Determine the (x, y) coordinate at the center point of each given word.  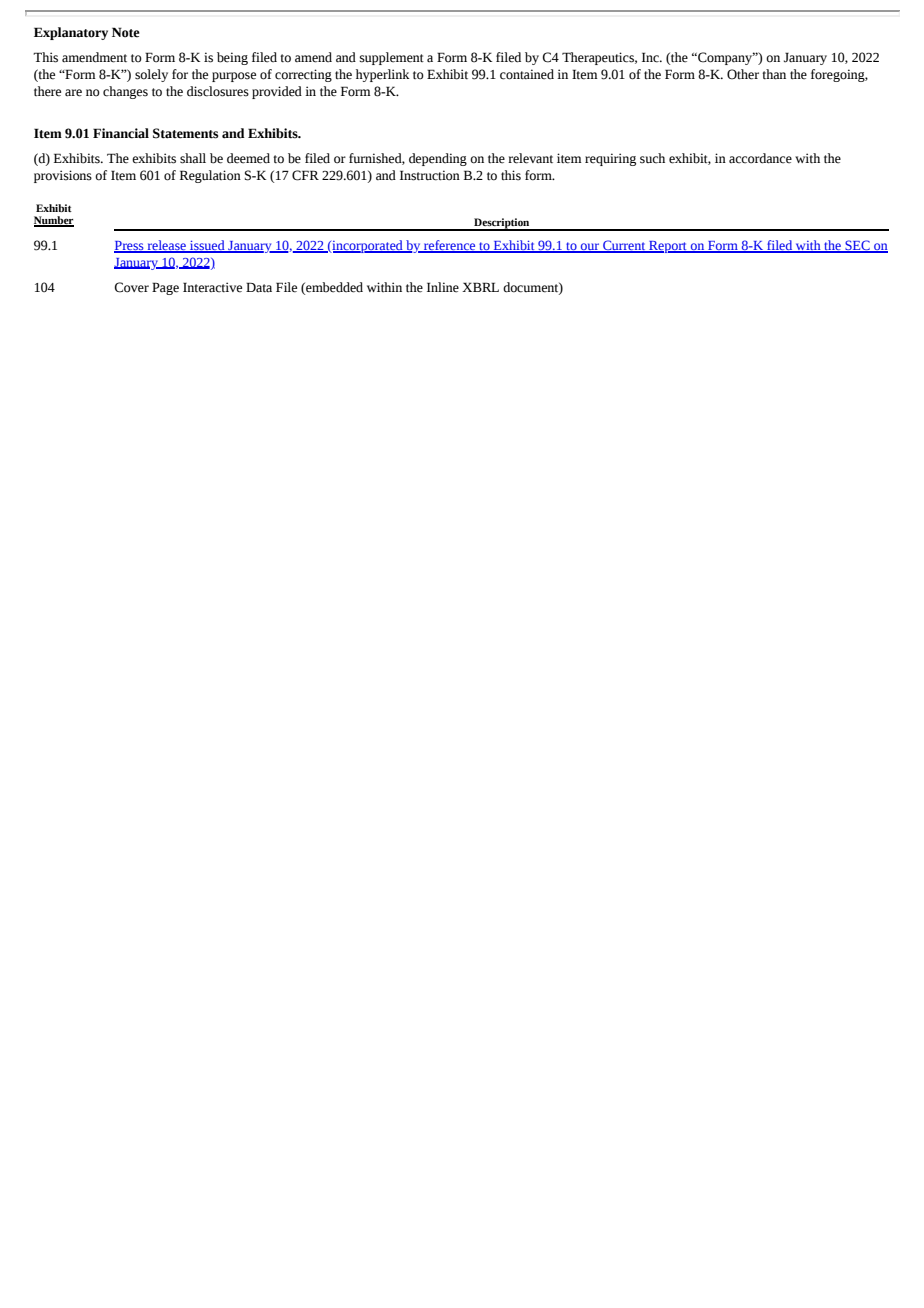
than (774, 74)
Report (668, 247)
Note (126, 32)
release (166, 246)
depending (438, 159)
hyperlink (383, 75)
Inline (443, 287)
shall (193, 158)
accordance (760, 158)
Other (743, 74)
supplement (392, 58)
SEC (857, 246)
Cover (131, 287)
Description (502, 224)
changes (125, 92)
